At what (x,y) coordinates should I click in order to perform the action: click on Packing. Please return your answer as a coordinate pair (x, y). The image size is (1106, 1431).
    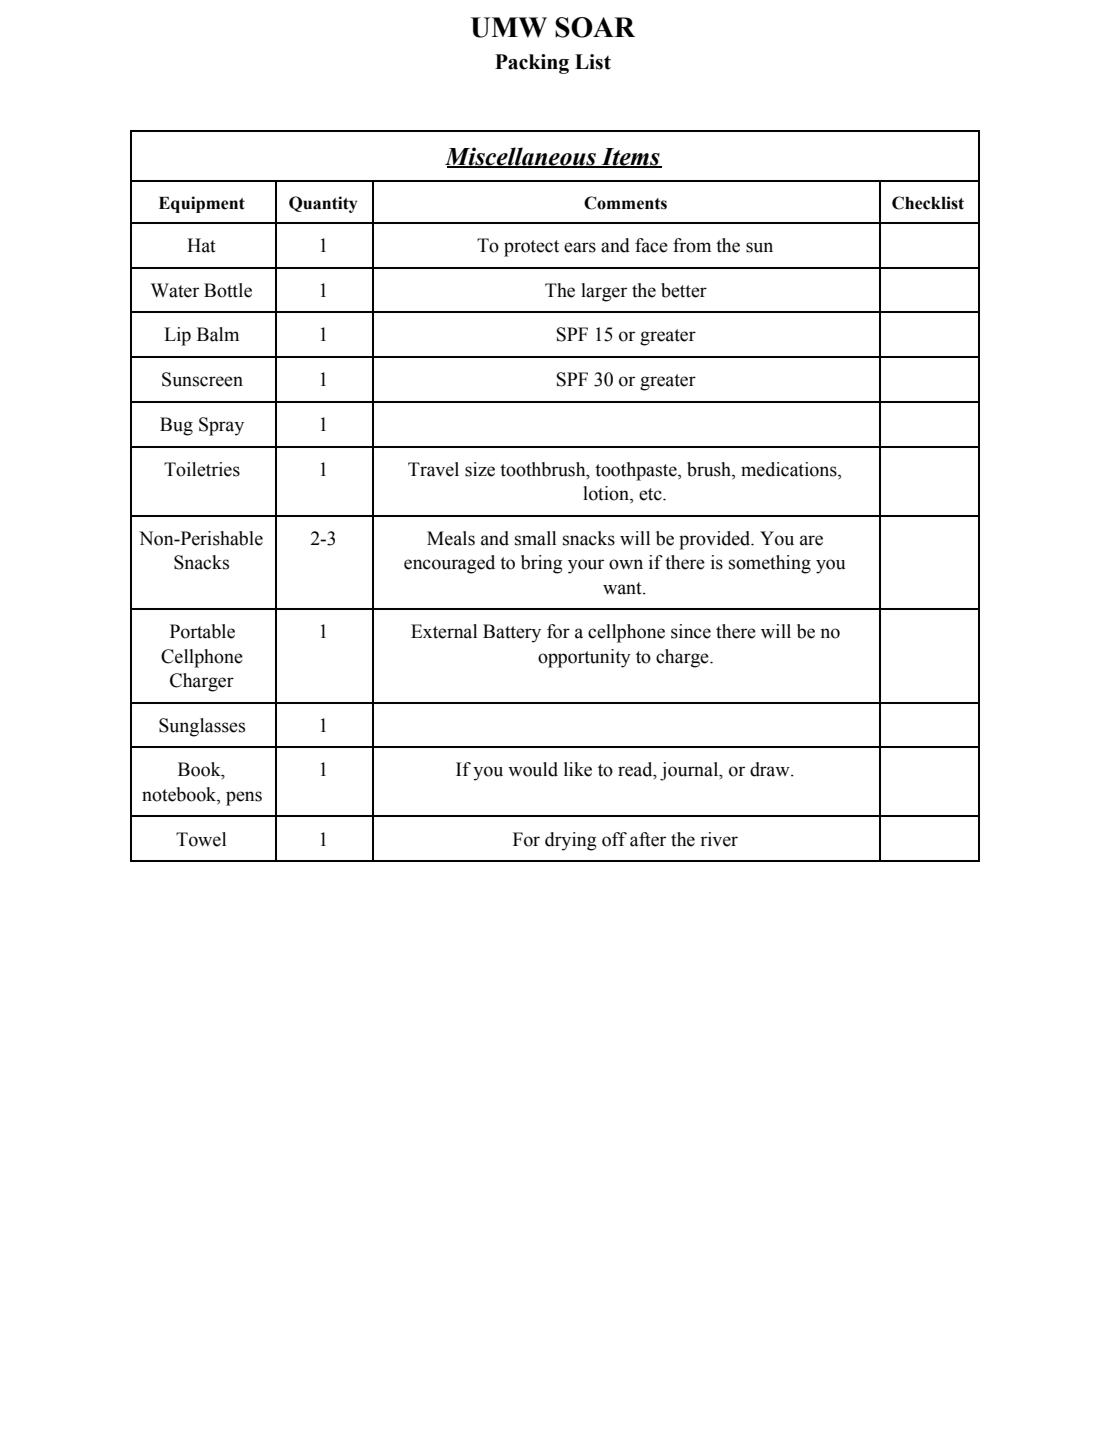
    Looking at the image, I should click on (532, 64).
